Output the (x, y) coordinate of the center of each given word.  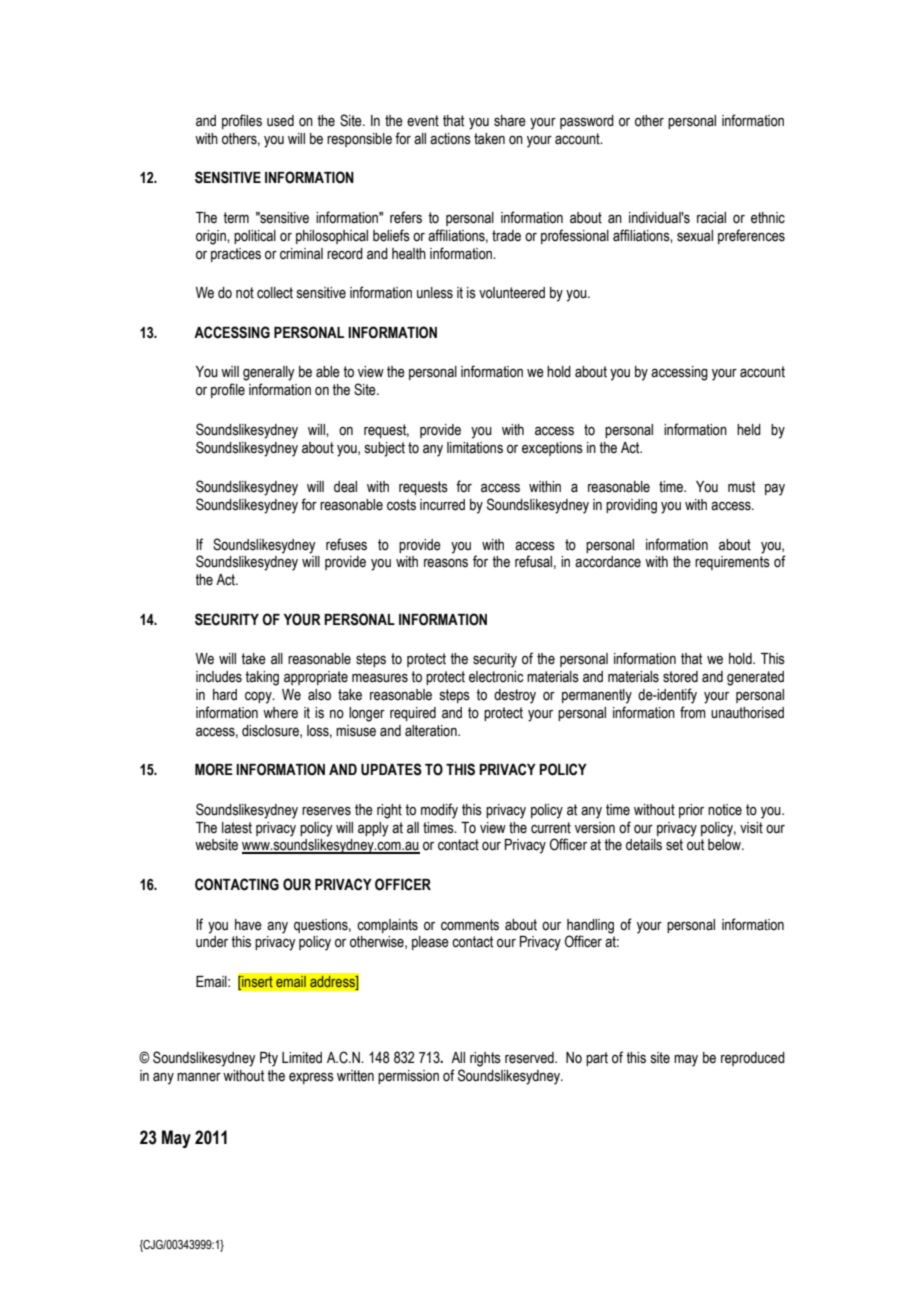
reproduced (753, 1059)
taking (262, 678)
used (280, 121)
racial (711, 218)
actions (450, 139)
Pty (269, 1059)
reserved (530, 1058)
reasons (446, 563)
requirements (732, 563)
